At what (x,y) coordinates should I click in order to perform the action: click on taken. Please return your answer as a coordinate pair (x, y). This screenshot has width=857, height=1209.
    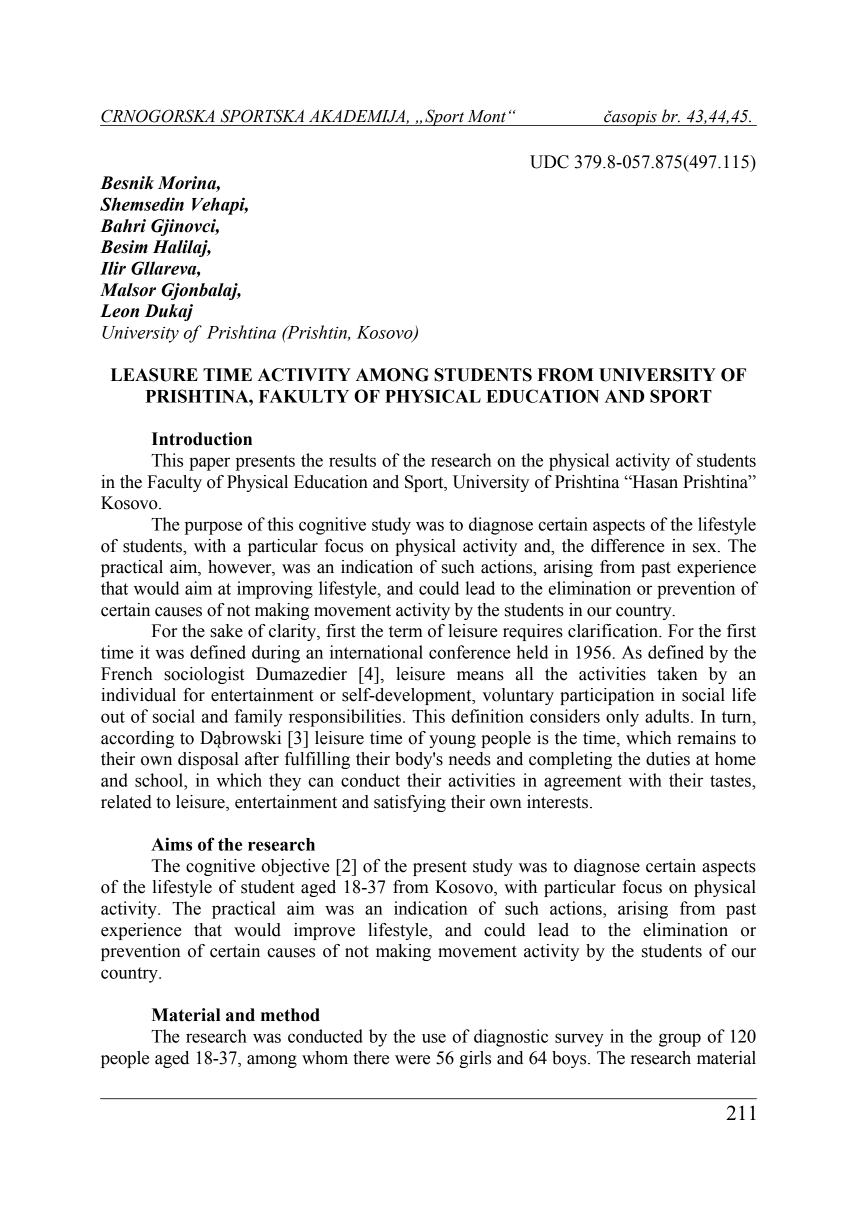
    Looking at the image, I should click on (677, 674).
